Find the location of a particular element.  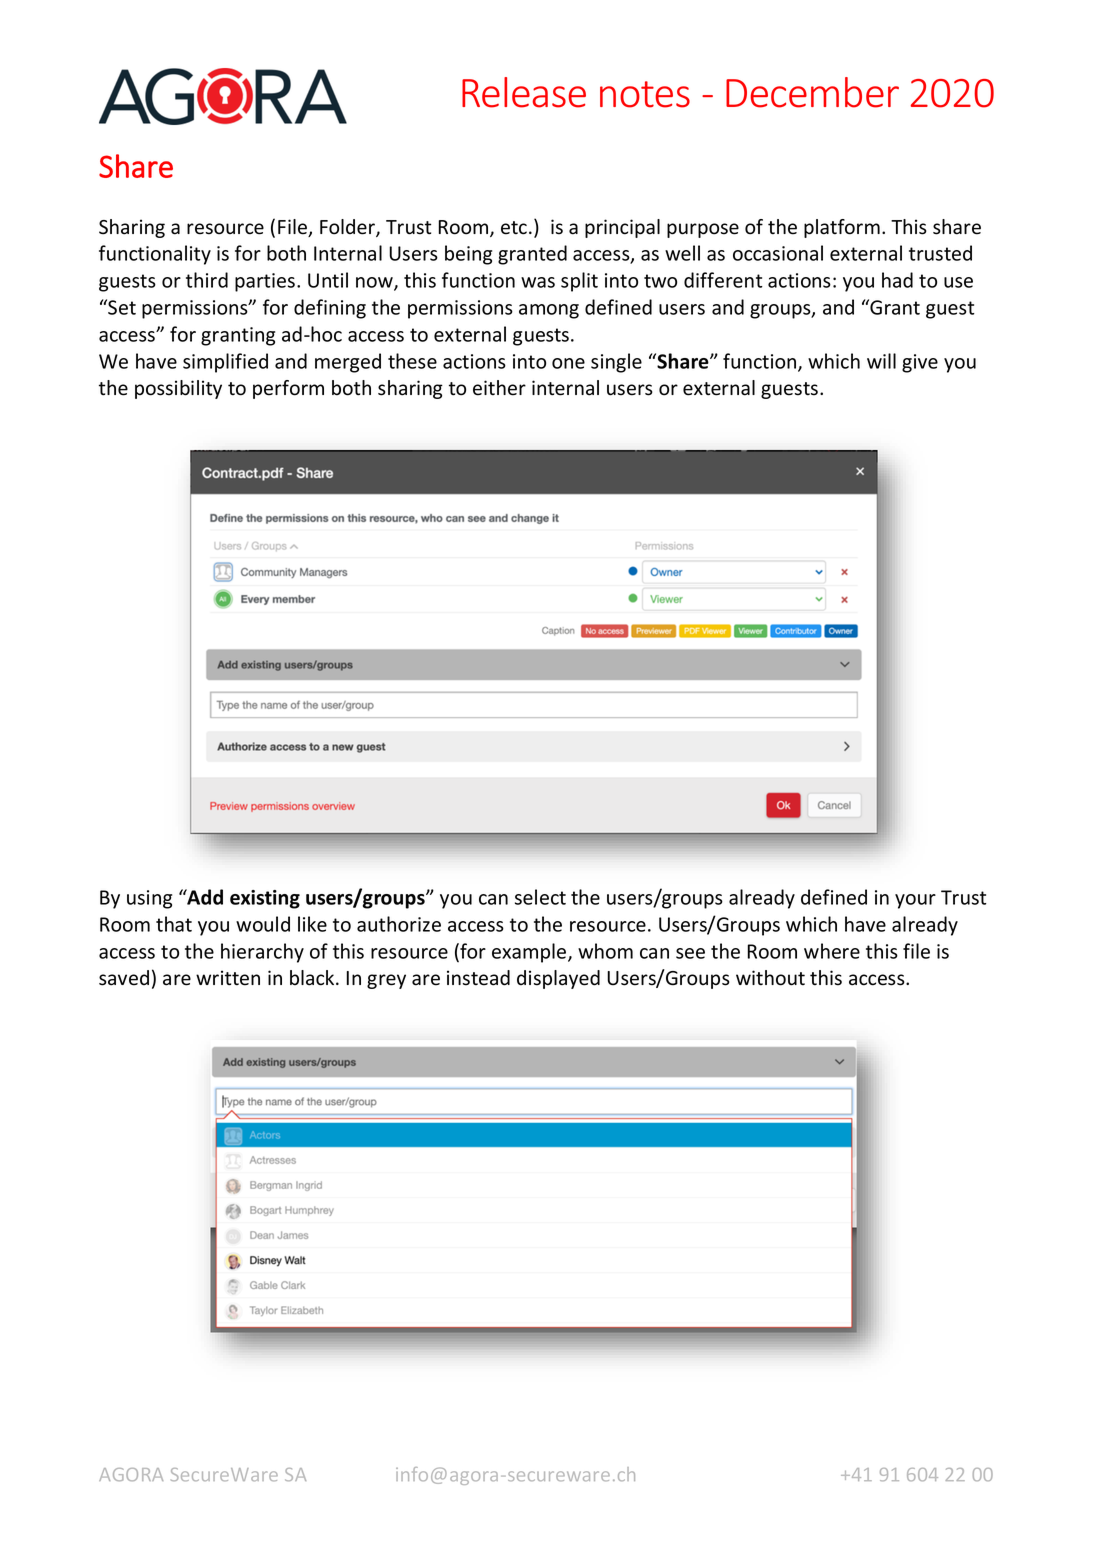

select is located at coordinates (540, 897).
